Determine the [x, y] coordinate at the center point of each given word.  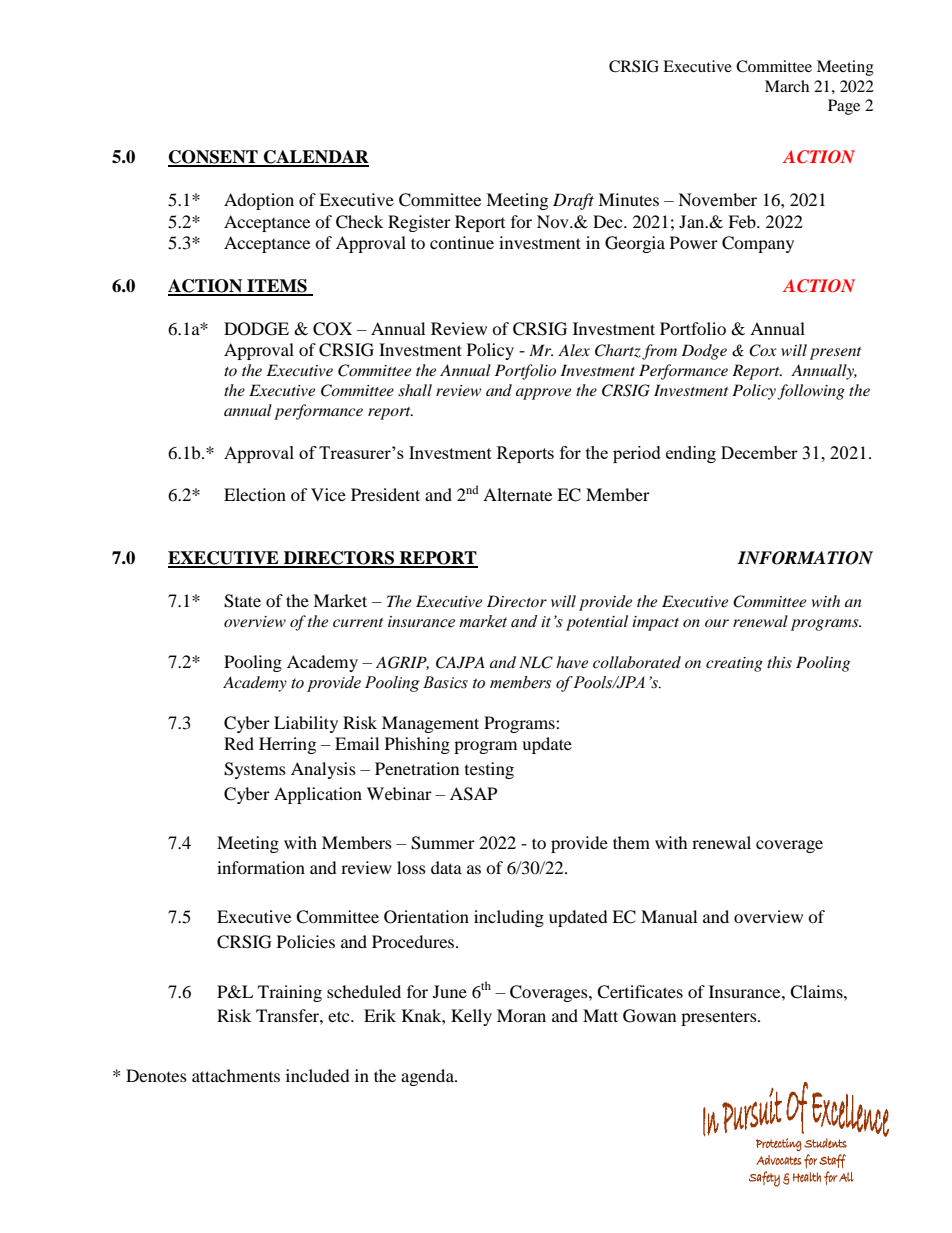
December [759, 452]
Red [239, 743]
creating [734, 664]
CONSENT [214, 158]
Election [255, 494]
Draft [573, 201]
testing [489, 770]
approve [543, 394]
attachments [236, 1075]
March [787, 86]
